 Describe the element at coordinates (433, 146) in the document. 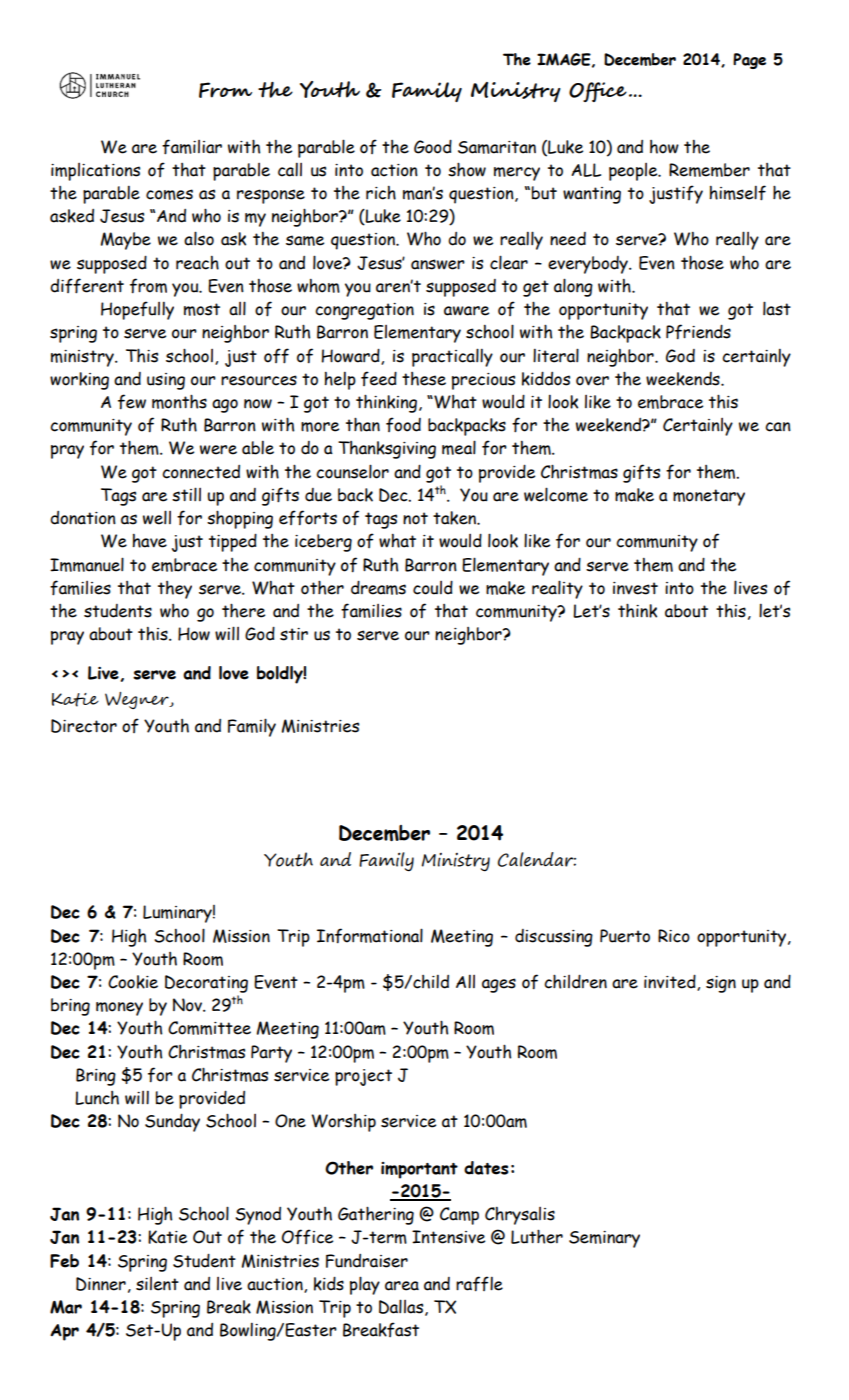

I see `Good` at that location.
